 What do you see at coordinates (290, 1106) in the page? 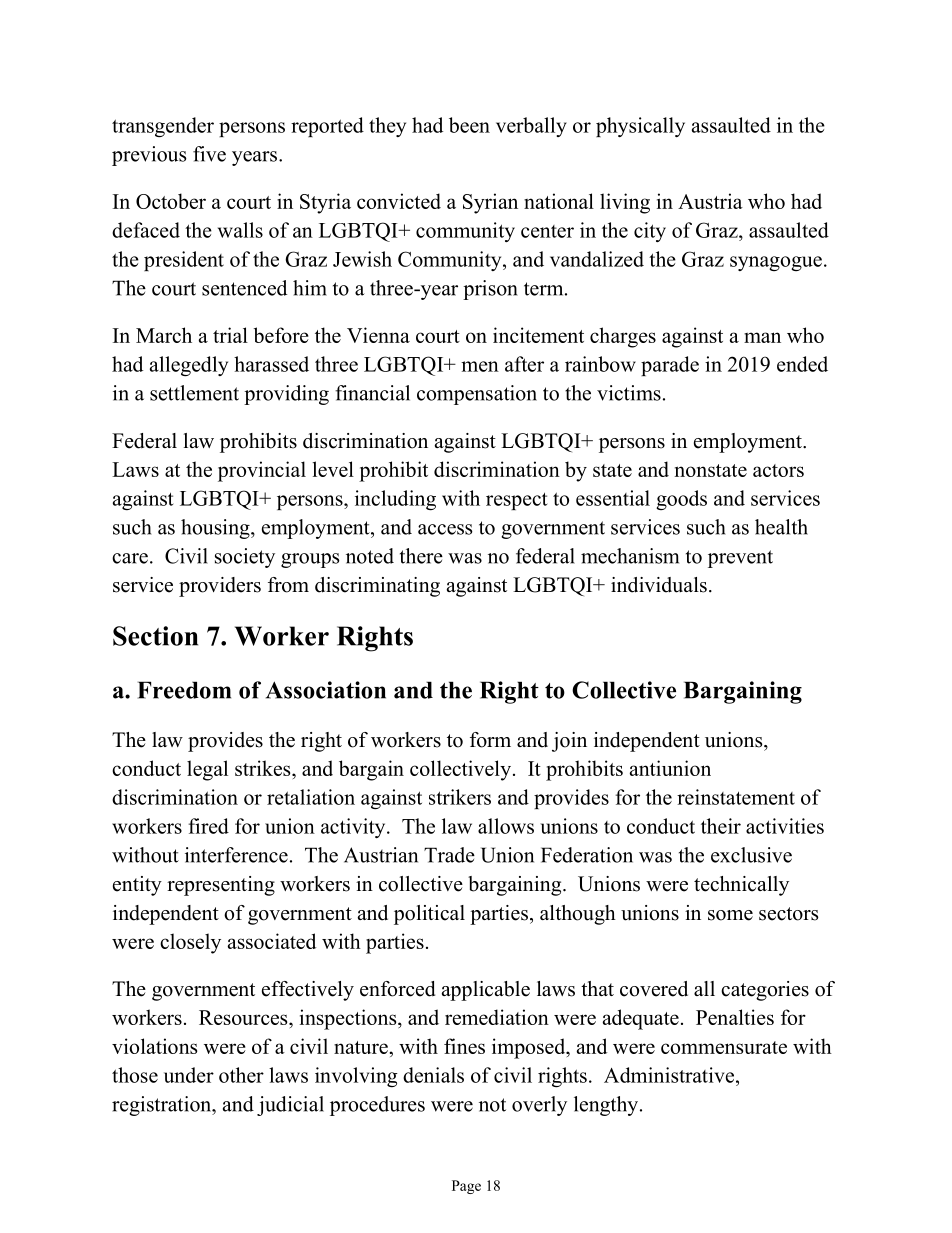
I see `judicial` at bounding box center [290, 1106].
